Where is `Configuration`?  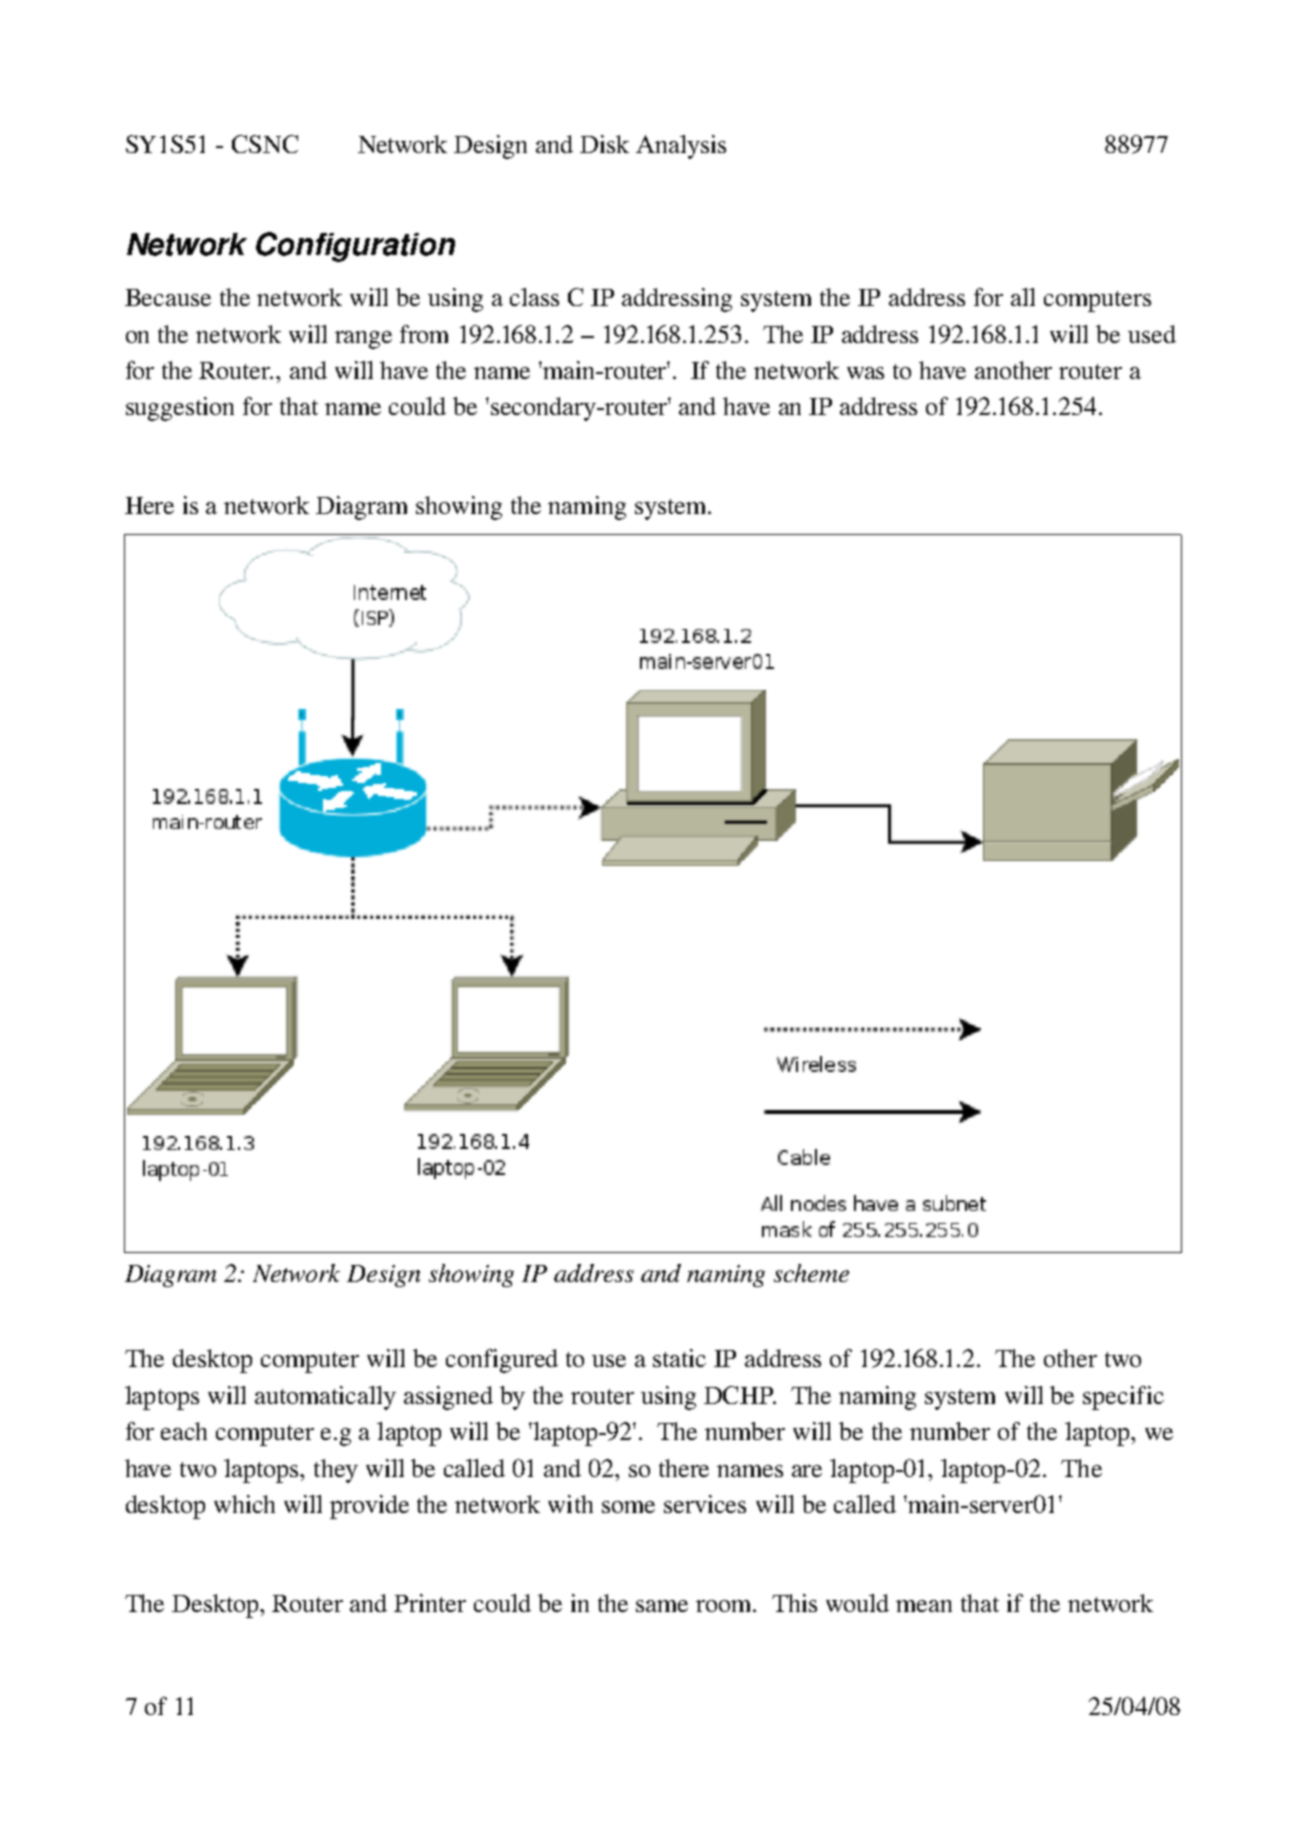
Configuration is located at coordinates (355, 247).
